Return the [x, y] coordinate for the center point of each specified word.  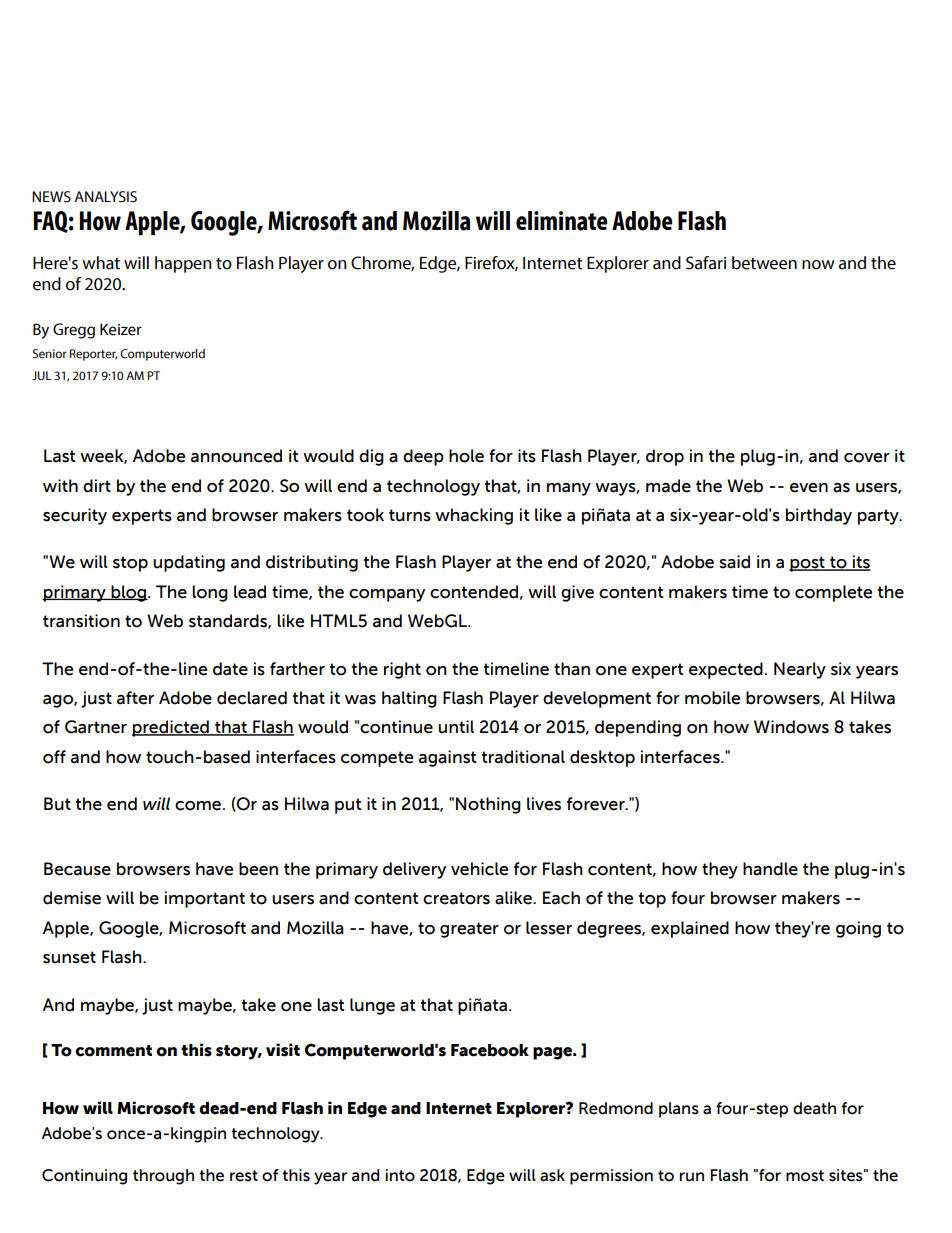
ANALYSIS [105, 197]
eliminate [561, 221]
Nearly [800, 670]
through [163, 1177]
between [764, 263]
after [135, 698]
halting [409, 699]
